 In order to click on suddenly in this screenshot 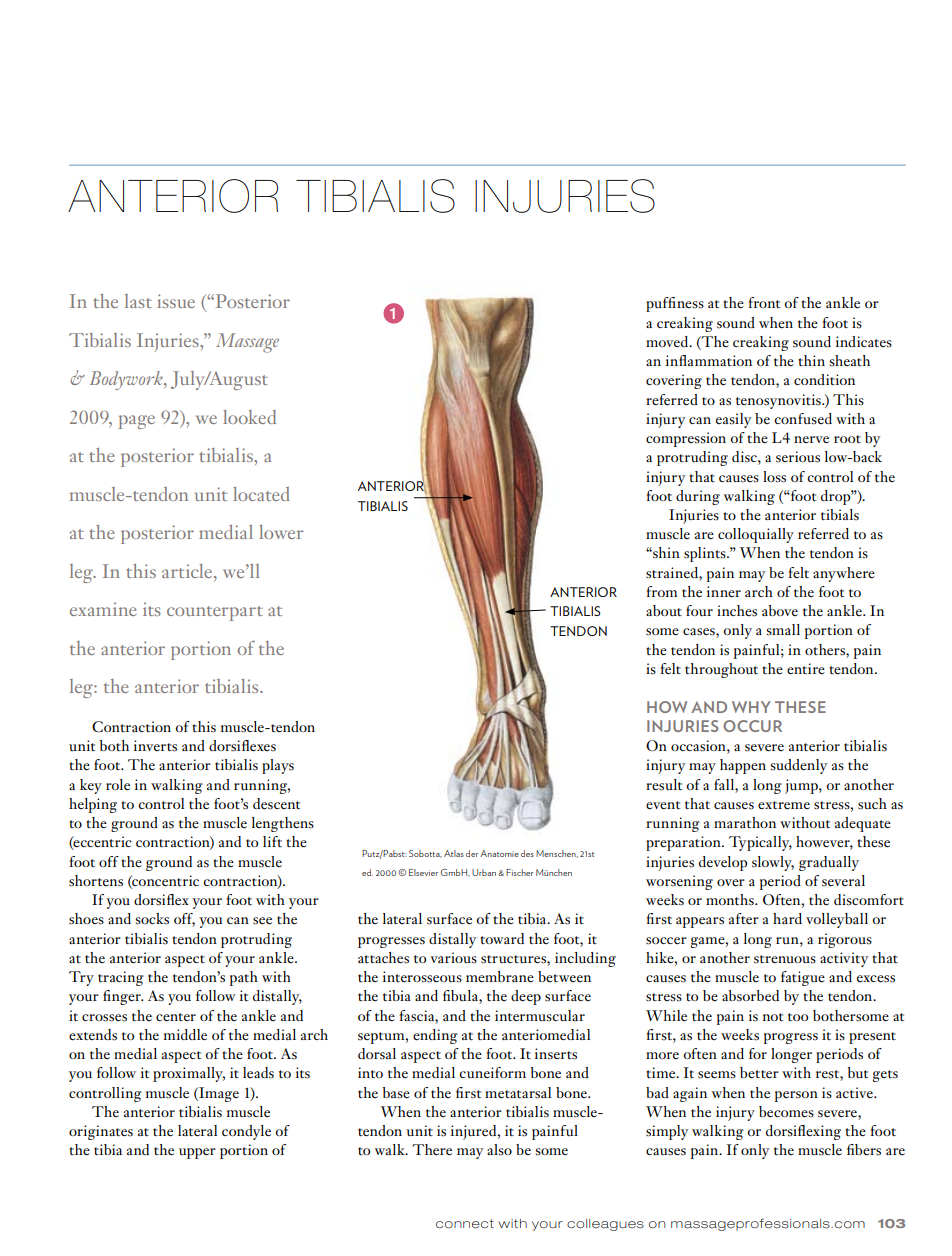, I will do `click(799, 766)`.
